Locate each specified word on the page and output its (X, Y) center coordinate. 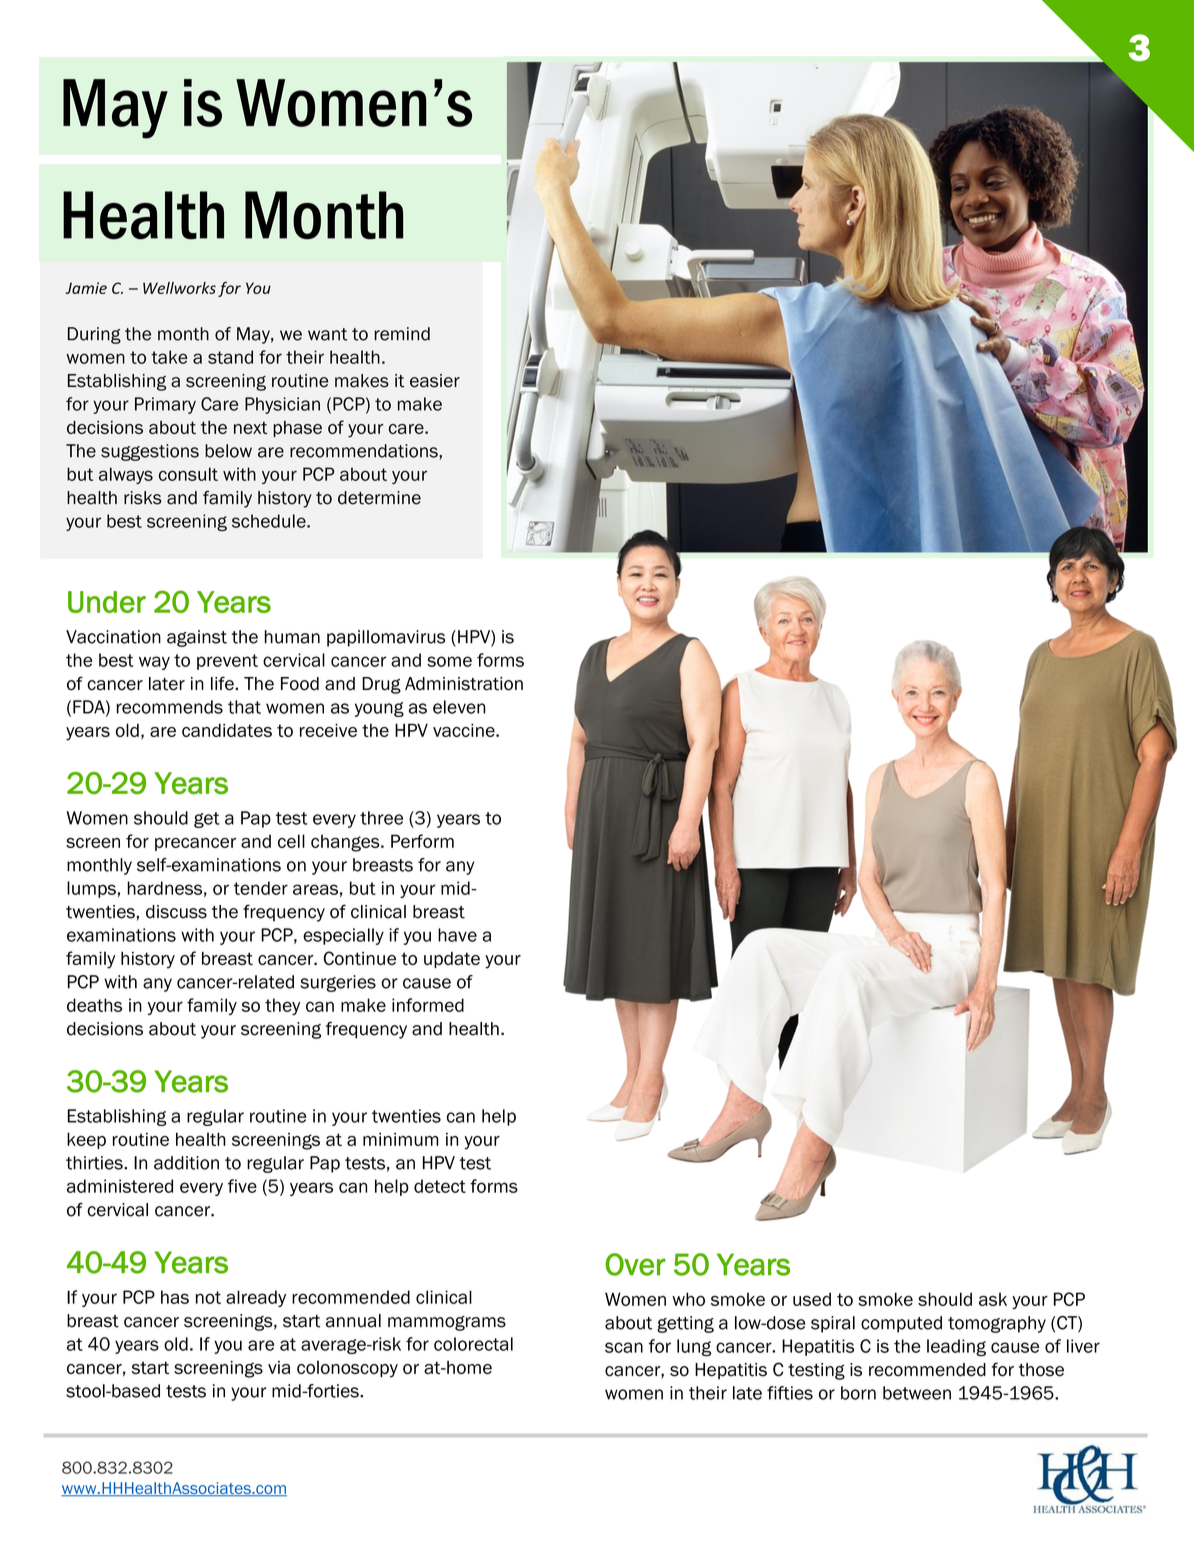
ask (993, 1299)
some (449, 661)
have (457, 935)
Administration (464, 684)
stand (230, 357)
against (197, 638)
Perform (422, 841)
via (279, 1367)
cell (291, 841)
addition (186, 1163)
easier (435, 381)
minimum (400, 1139)
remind (402, 334)
